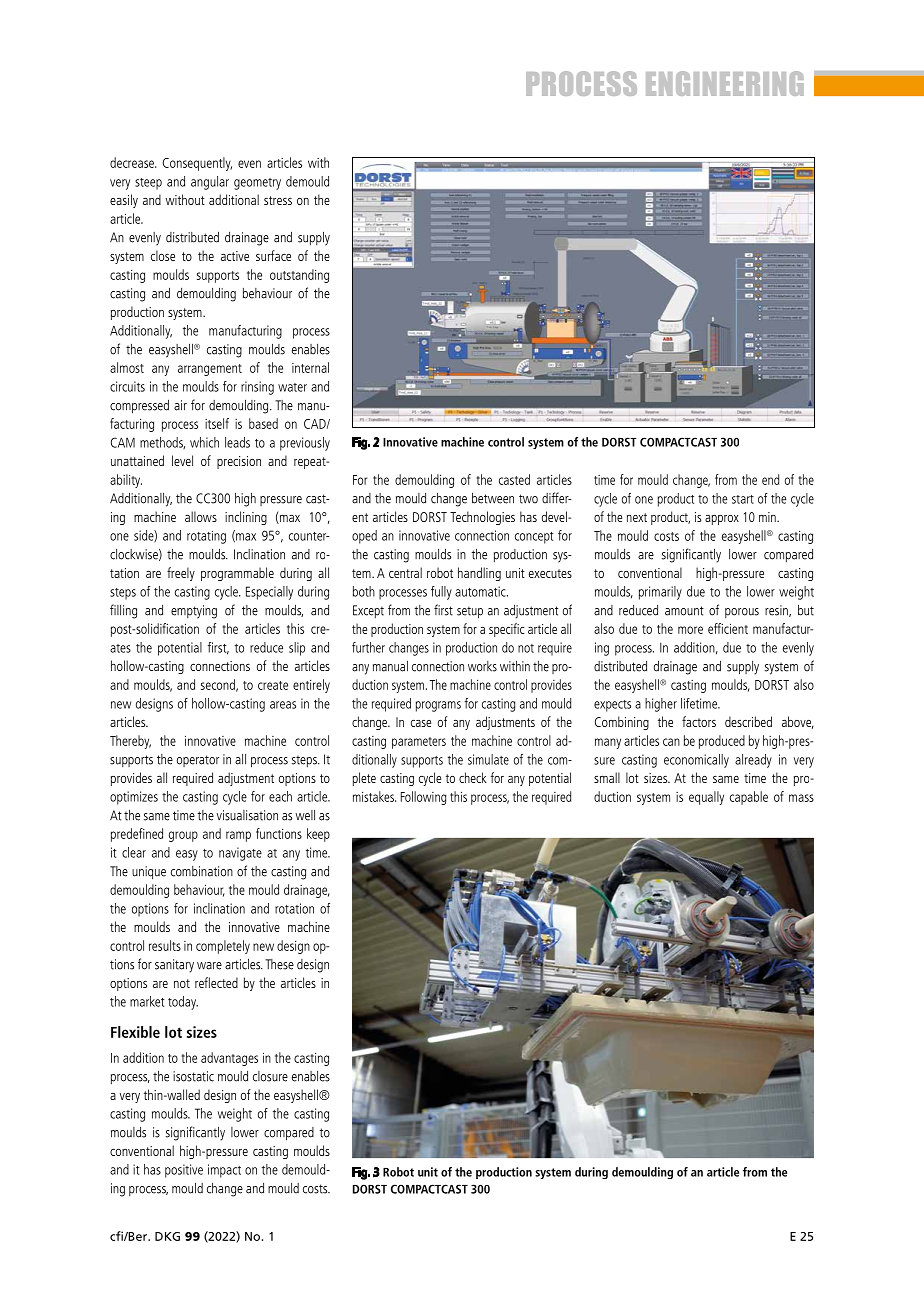 Image resolution: width=924 pixels, height=1308 pixels. I want to click on ENGINEERING, so click(725, 83).
